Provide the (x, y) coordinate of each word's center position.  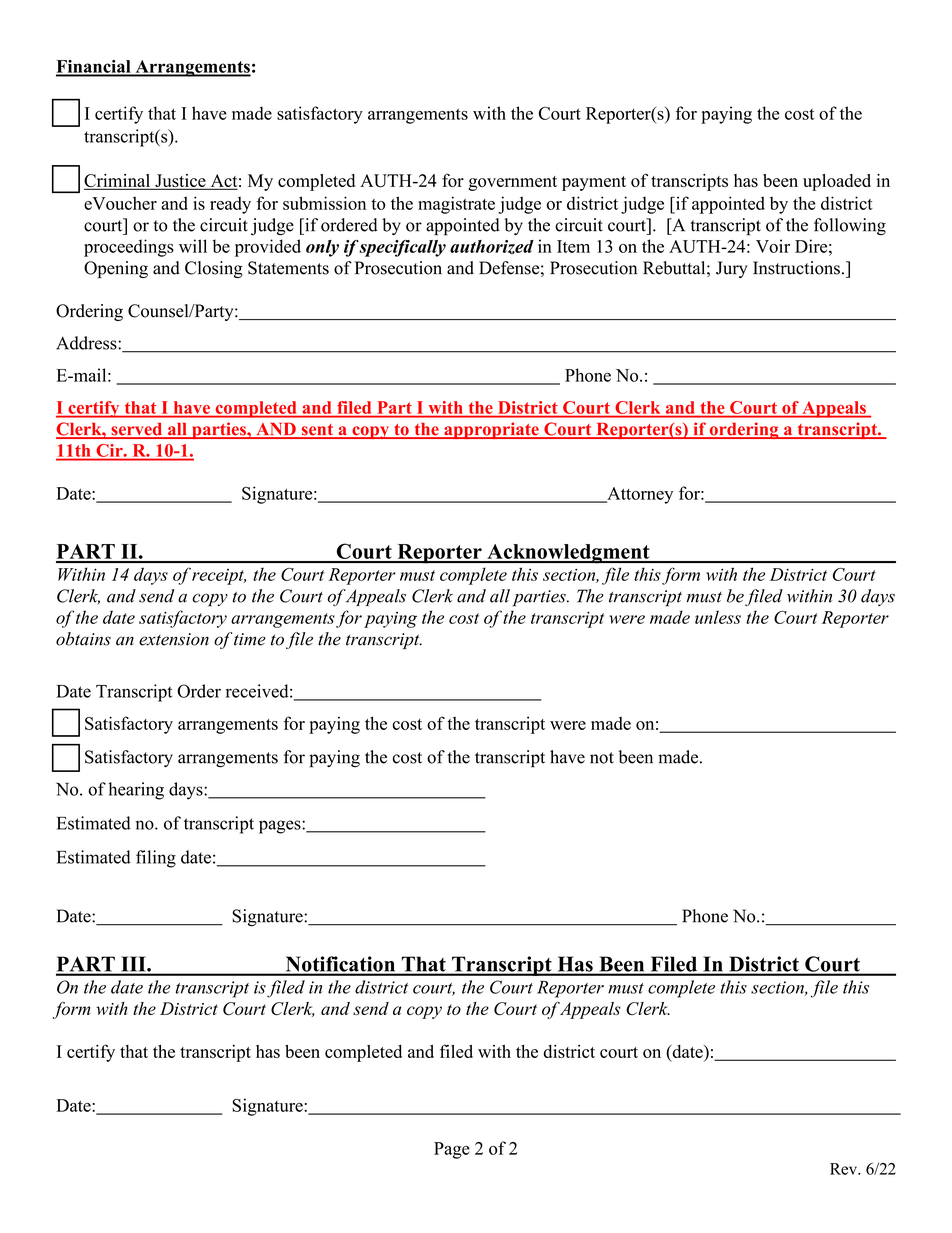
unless (718, 617)
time (250, 639)
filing (156, 859)
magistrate (456, 205)
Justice (180, 182)
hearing (136, 791)
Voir (773, 246)
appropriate (491, 430)
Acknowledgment (568, 554)
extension (174, 639)
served (137, 430)
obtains (83, 639)
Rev (844, 1169)
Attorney (639, 495)
